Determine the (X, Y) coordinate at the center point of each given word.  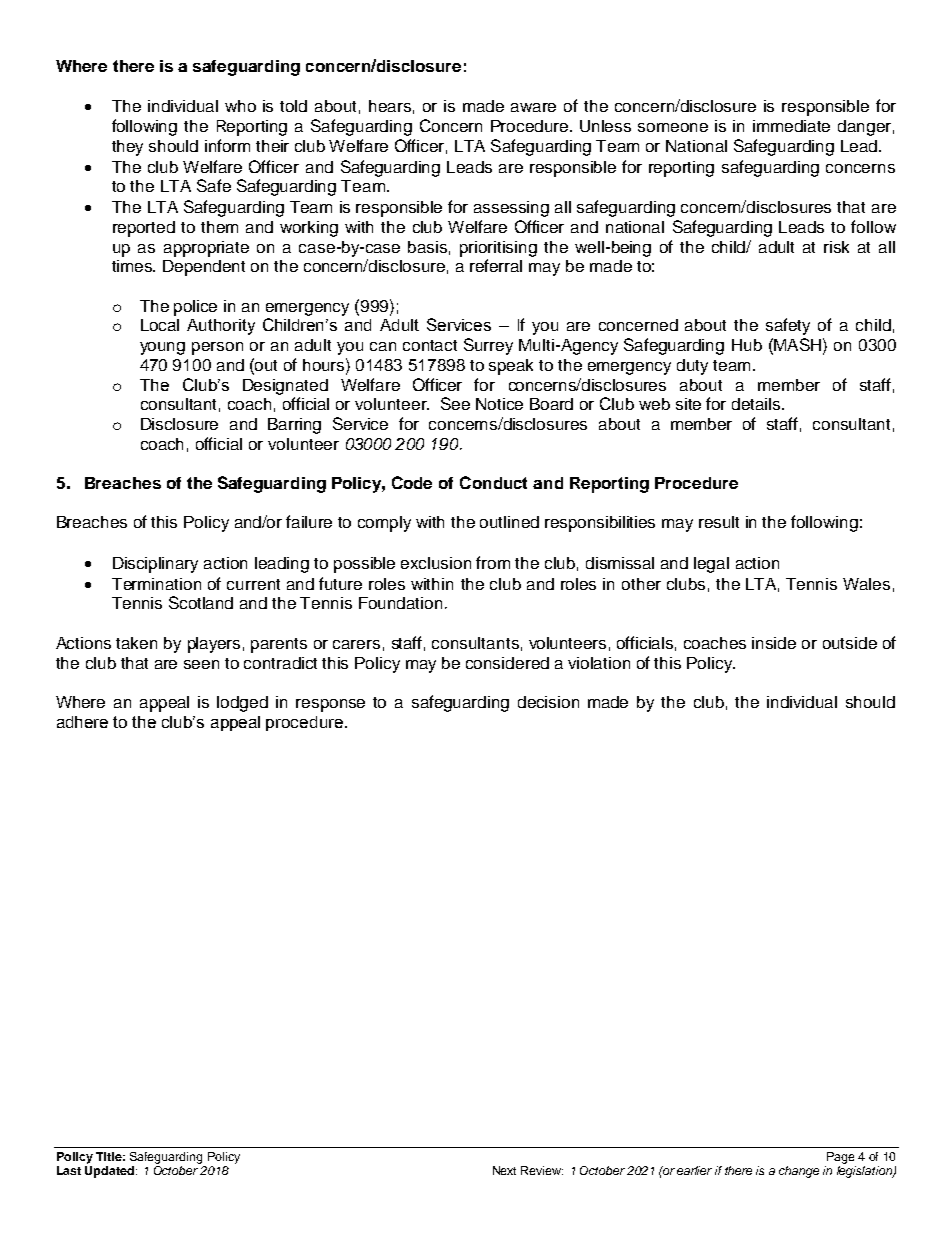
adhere (82, 722)
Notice (499, 404)
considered (507, 663)
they (127, 148)
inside (774, 643)
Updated (111, 1170)
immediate (791, 126)
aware (533, 107)
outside (850, 643)
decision (548, 702)
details (757, 404)
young (162, 348)
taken (136, 643)
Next (504, 1170)
